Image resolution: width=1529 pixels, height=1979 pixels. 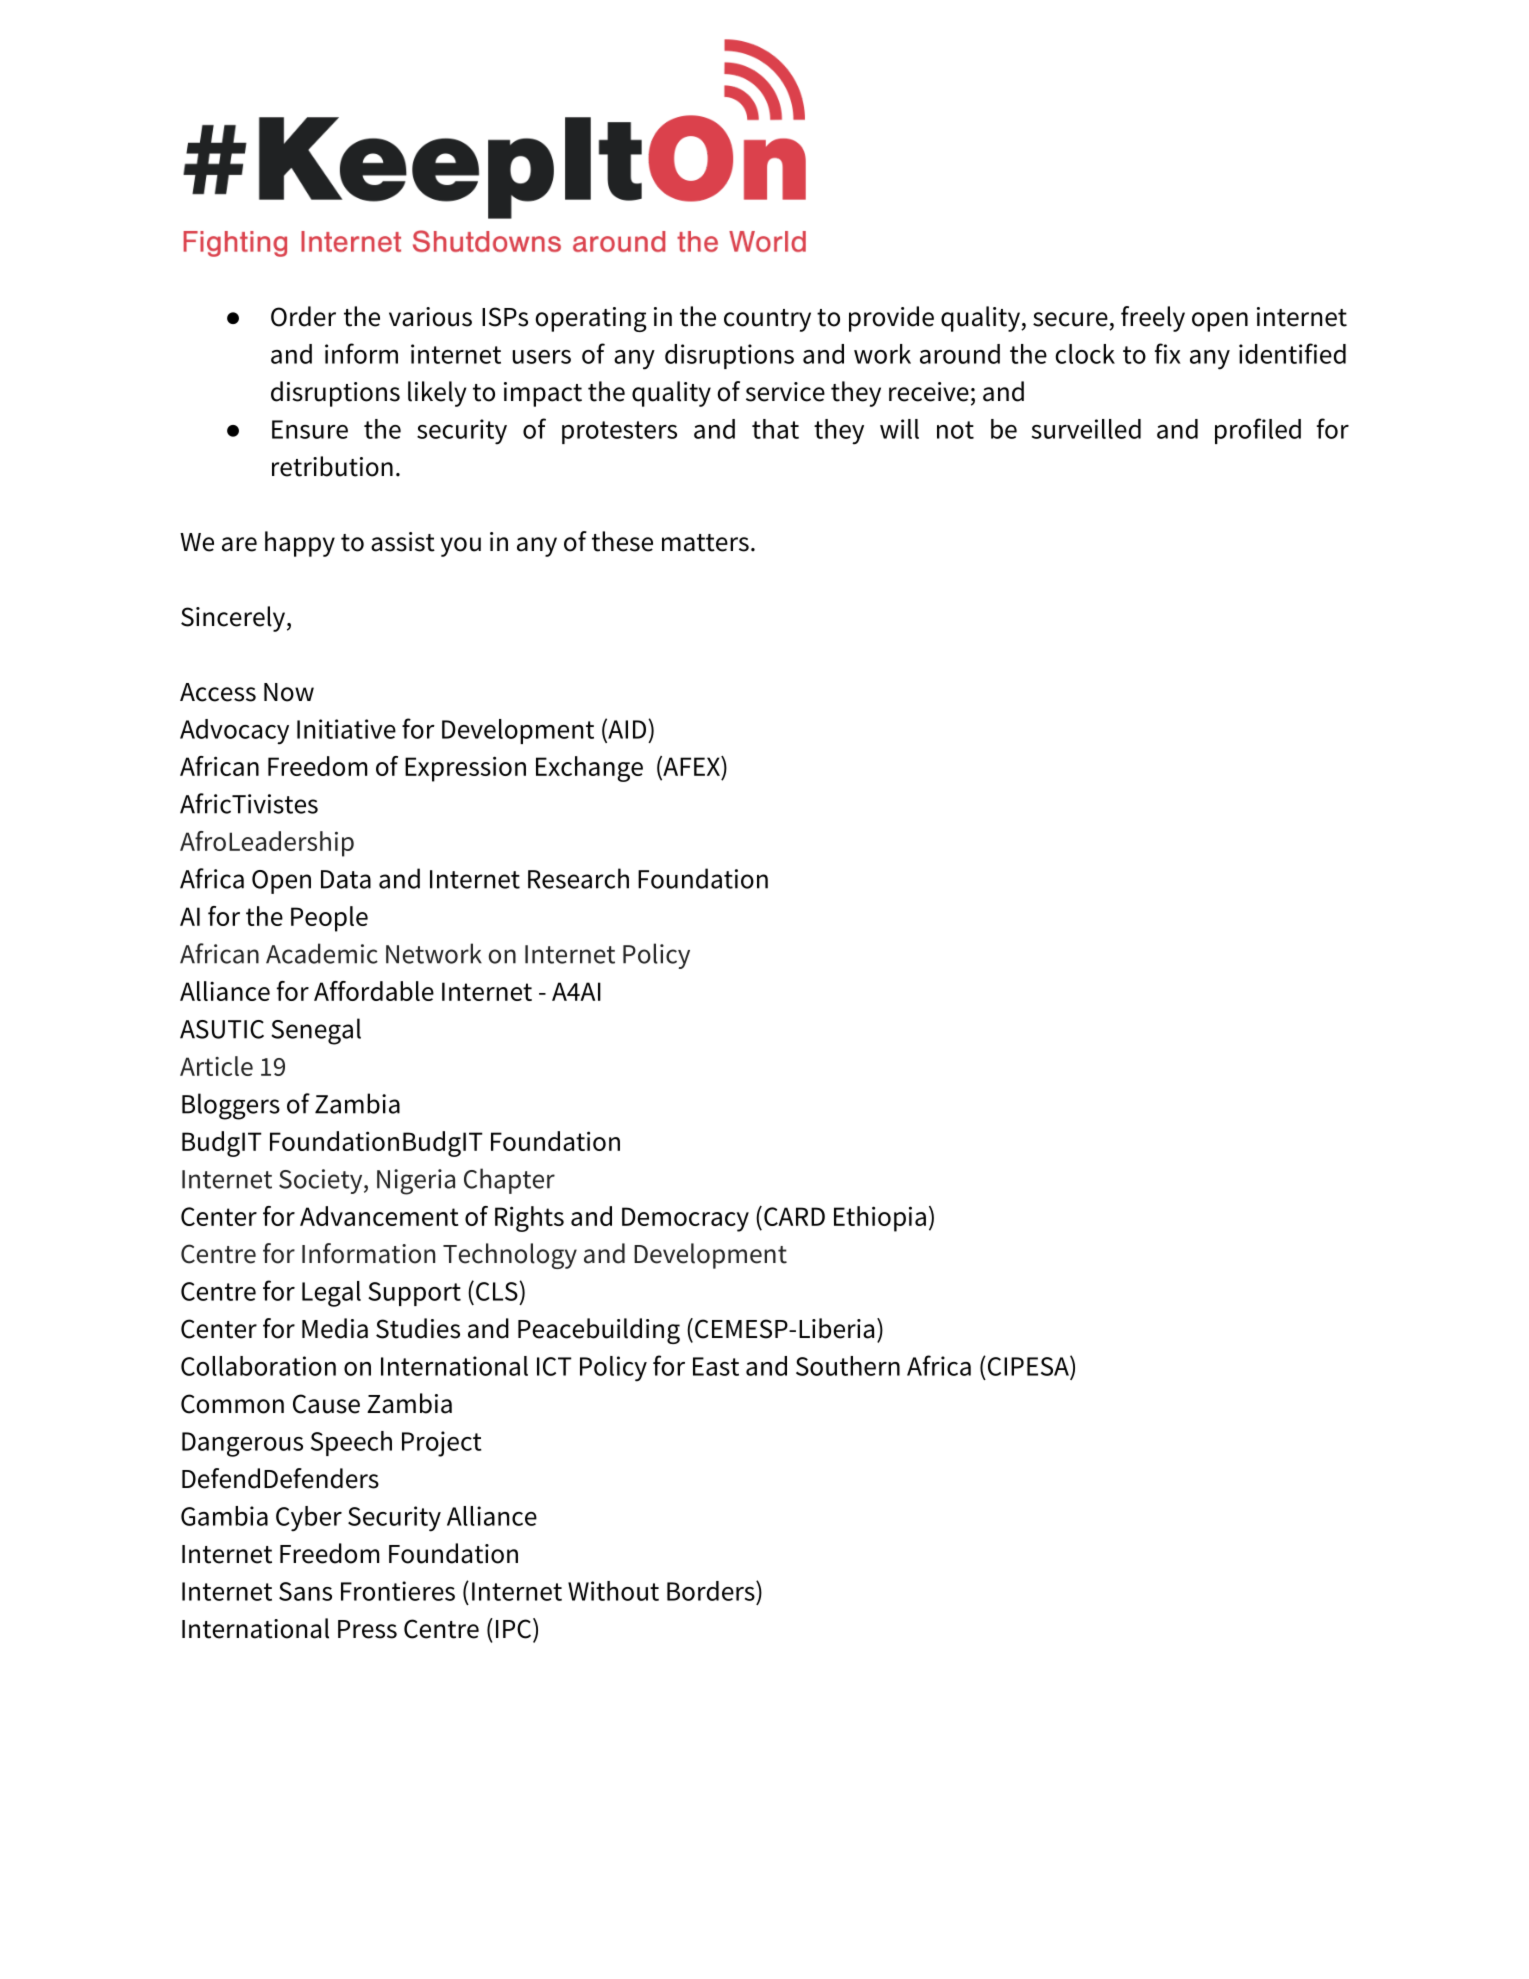 What do you see at coordinates (767, 320) in the image?
I see `country` at bounding box center [767, 320].
